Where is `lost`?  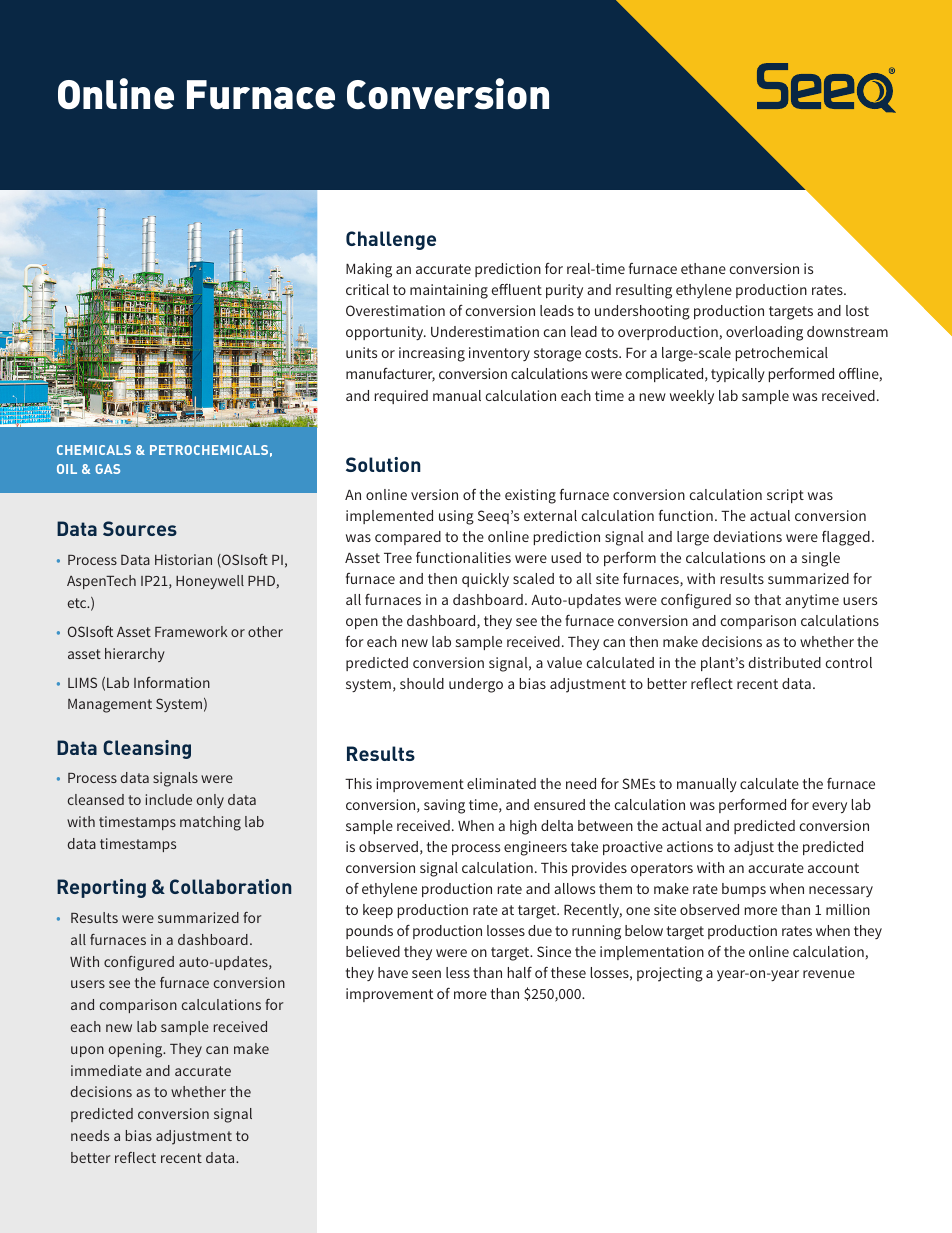 lost is located at coordinates (857, 310).
